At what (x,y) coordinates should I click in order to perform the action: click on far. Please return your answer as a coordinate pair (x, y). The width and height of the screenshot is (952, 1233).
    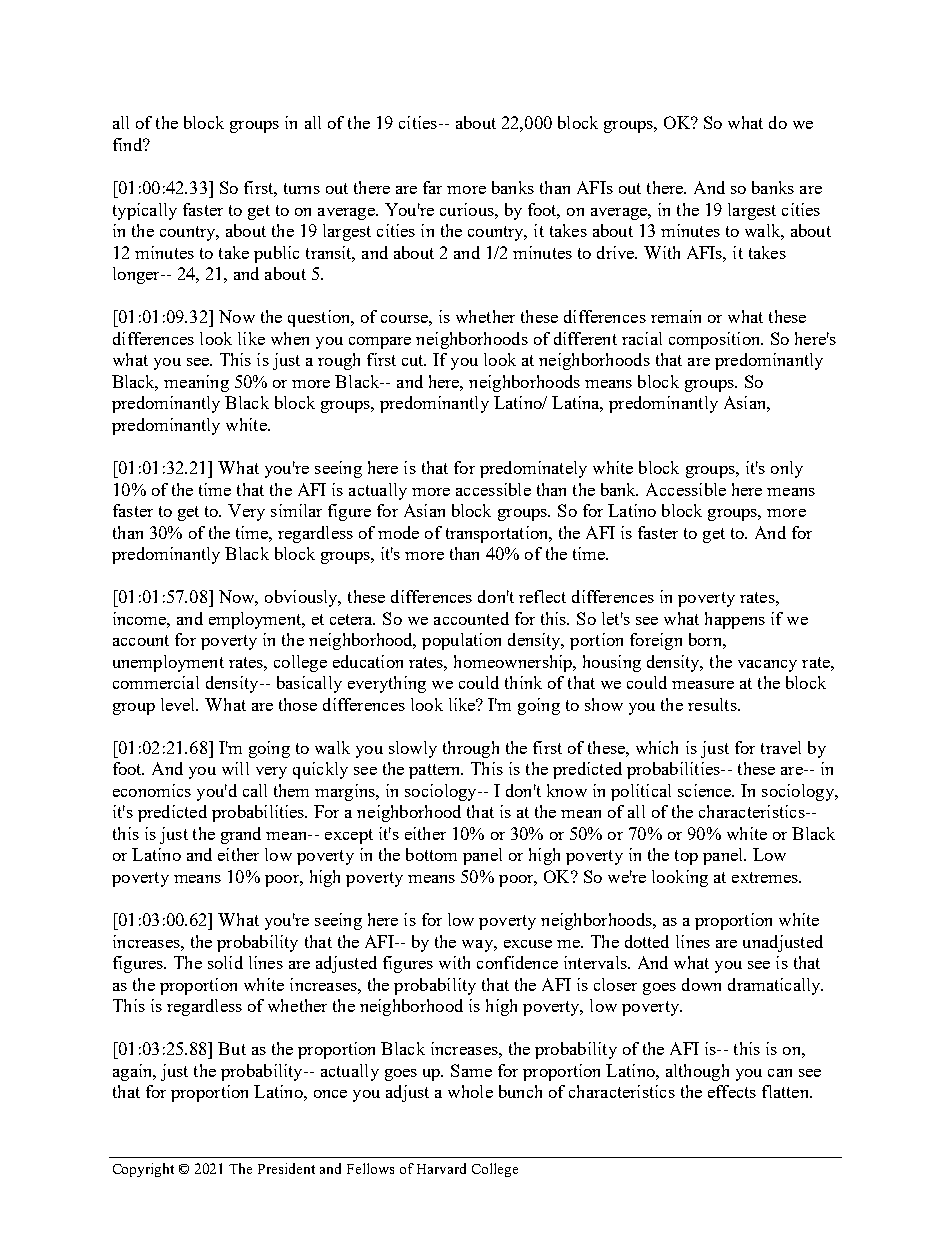
    Looking at the image, I should click on (432, 187).
